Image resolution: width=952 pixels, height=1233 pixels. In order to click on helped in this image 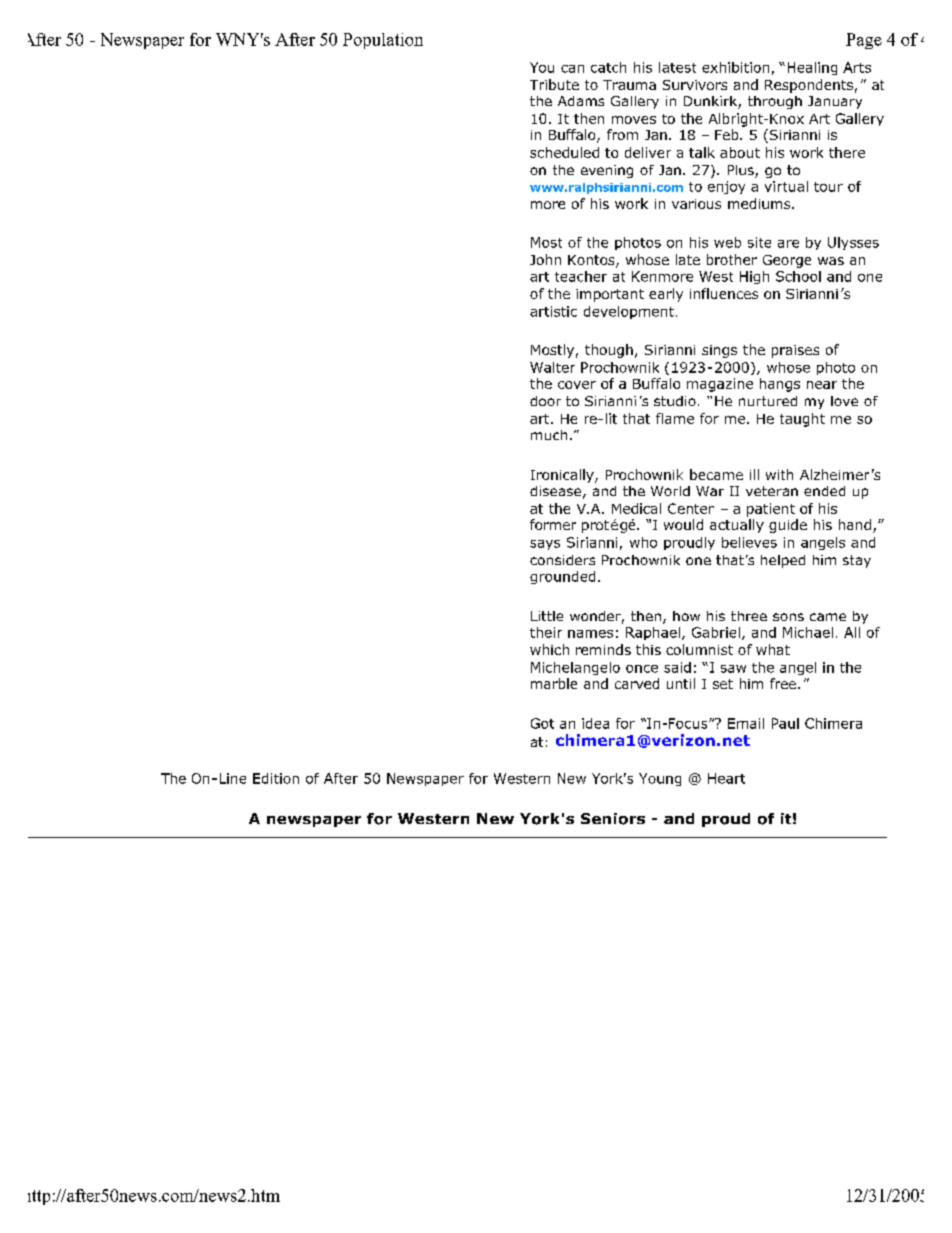, I will do `click(783, 561)`.
